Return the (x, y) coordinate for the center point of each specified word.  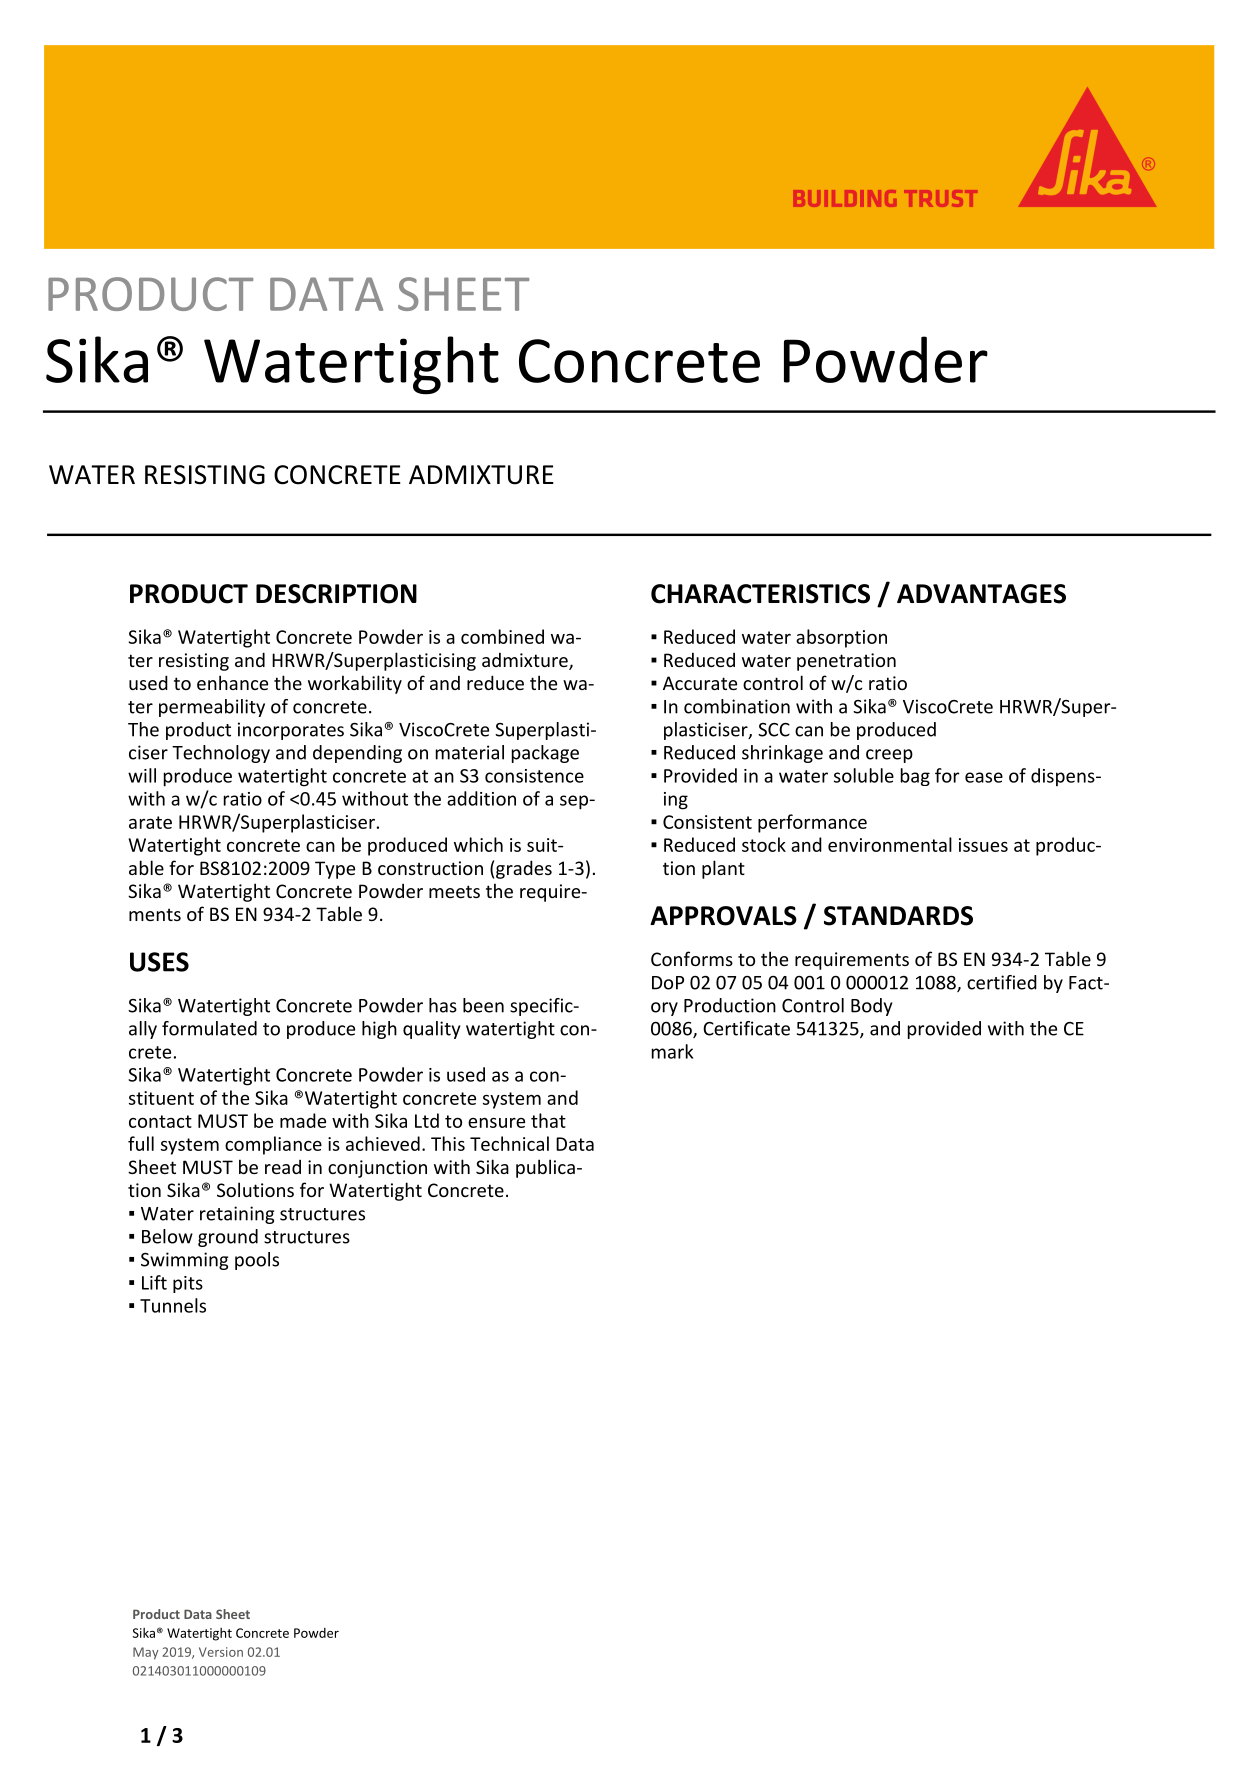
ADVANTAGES (981, 594)
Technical (509, 1143)
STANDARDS (898, 916)
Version (221, 1652)
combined (502, 636)
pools (257, 1261)
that (548, 1120)
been (483, 1005)
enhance (232, 682)
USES (159, 962)
